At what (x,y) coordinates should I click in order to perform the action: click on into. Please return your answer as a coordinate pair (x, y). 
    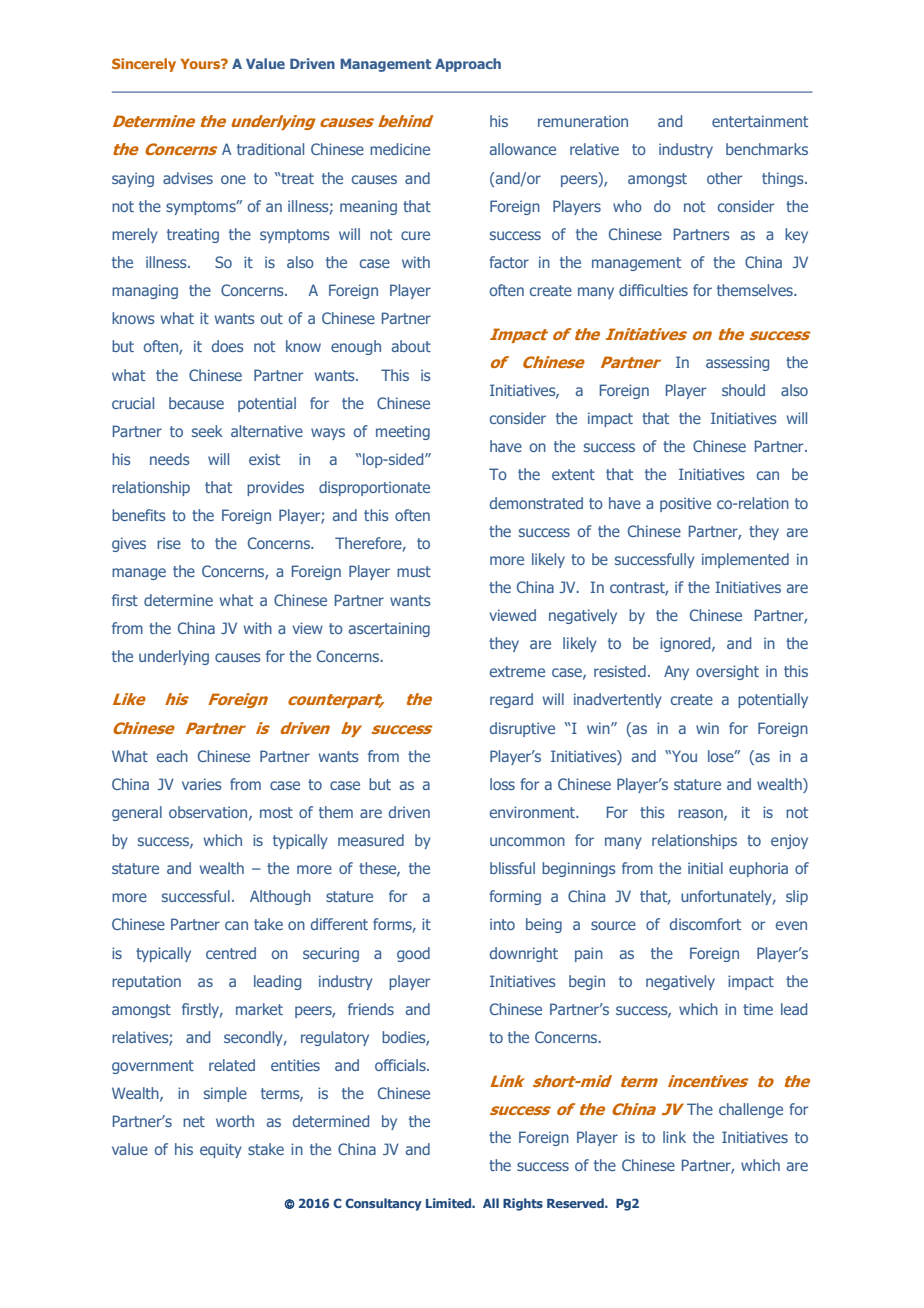
    Looking at the image, I should click on (502, 924).
